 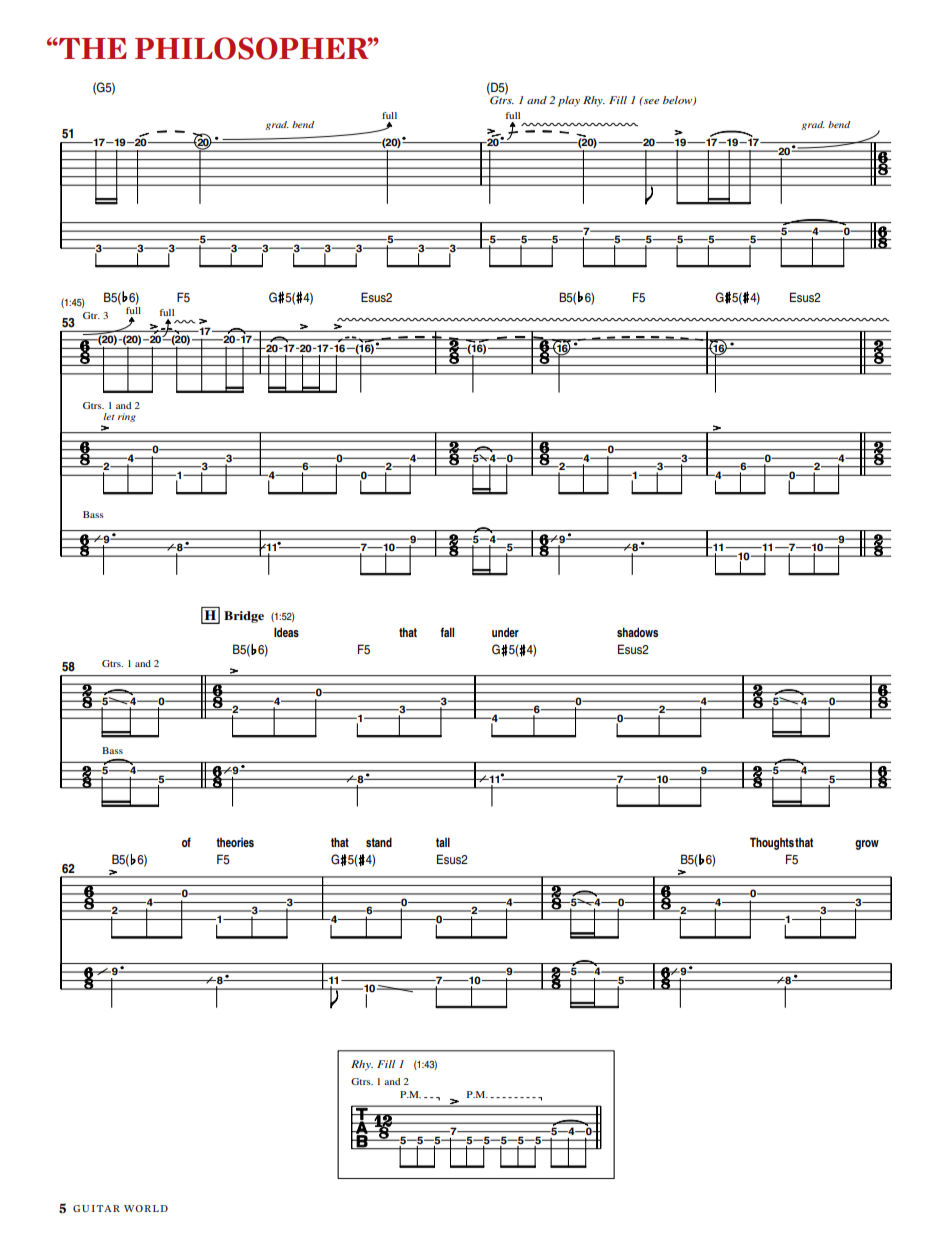 What do you see at coordinates (505, 632) in the image?
I see `under` at bounding box center [505, 632].
